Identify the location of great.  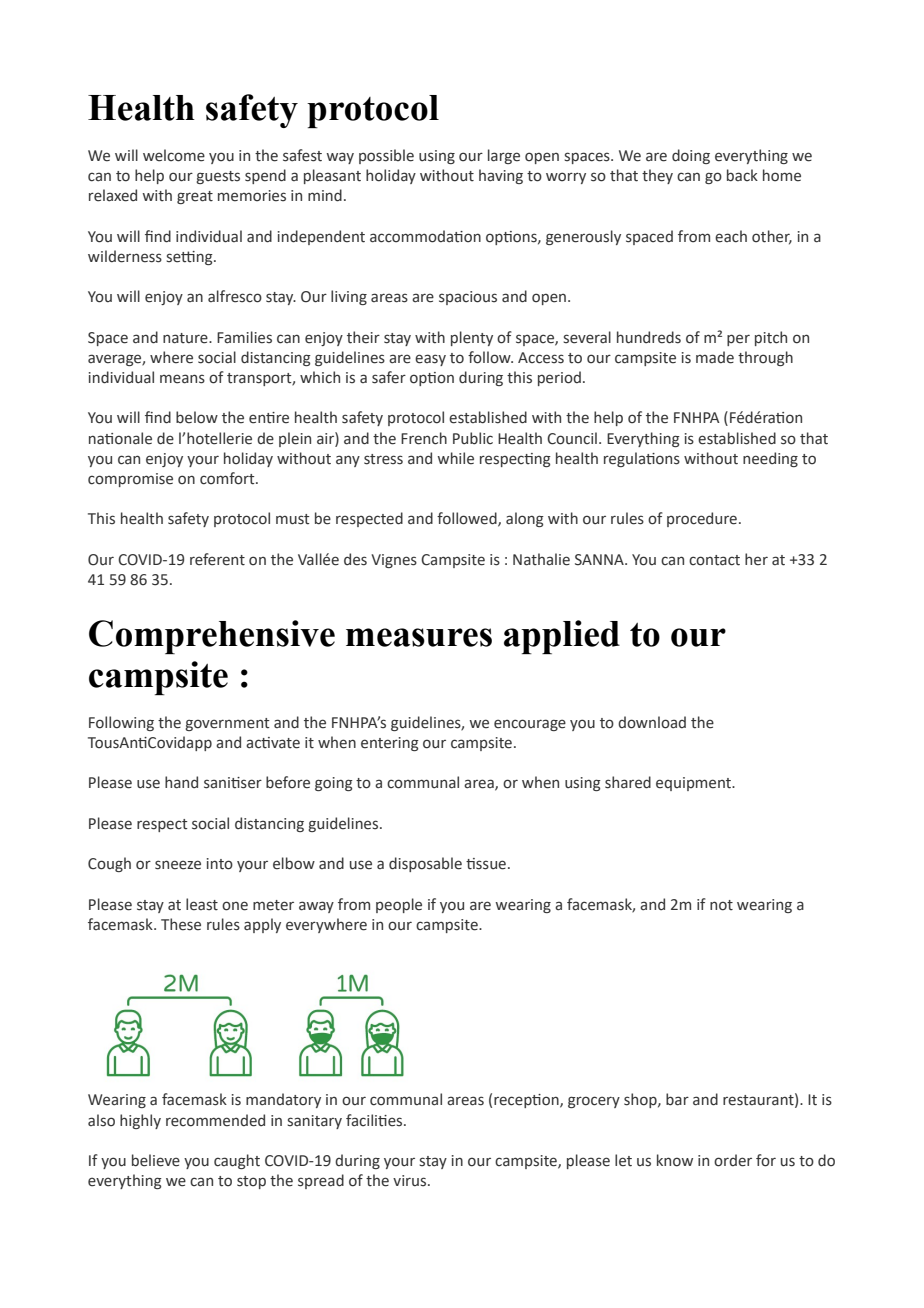
(195, 197).
